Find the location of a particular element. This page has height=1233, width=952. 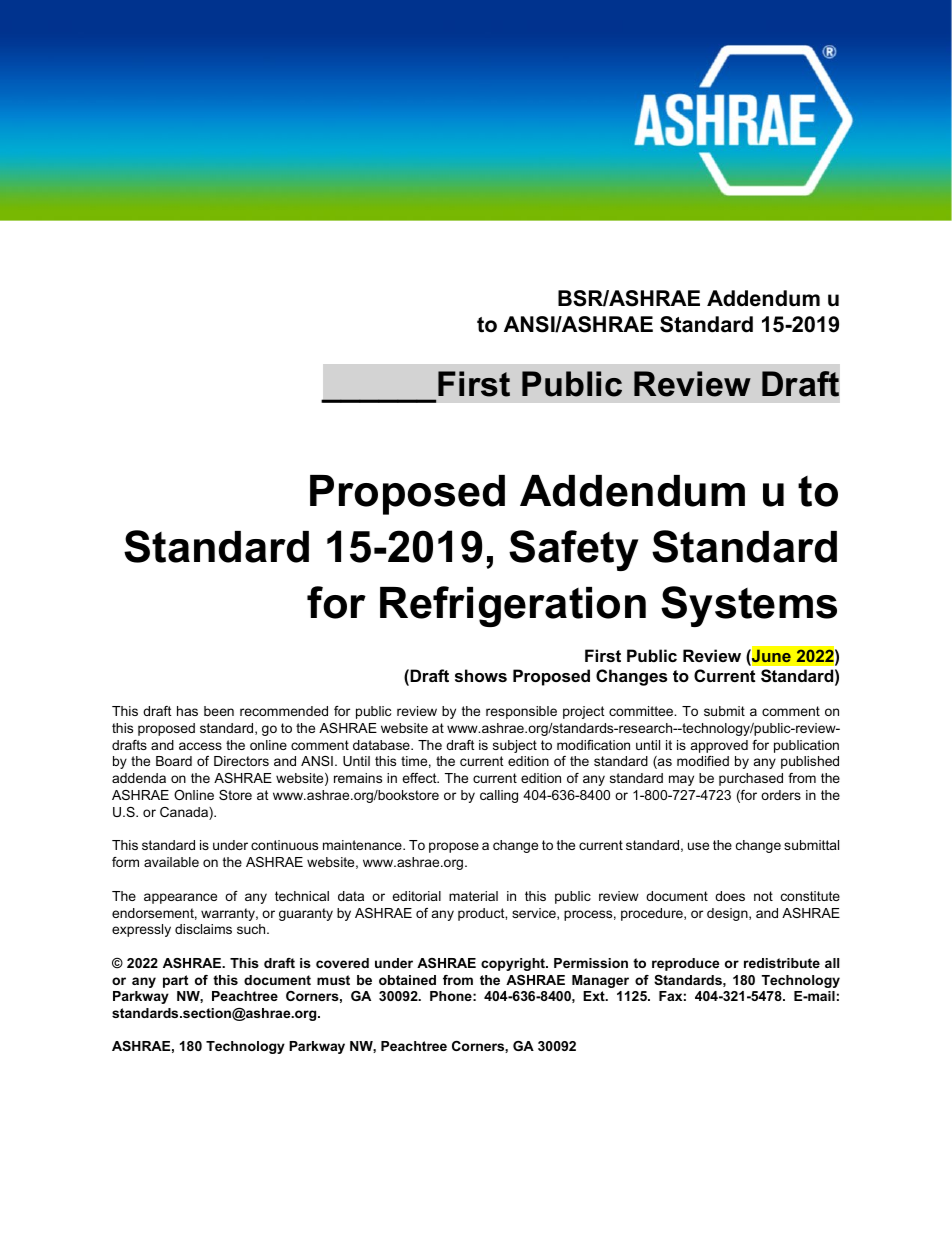

material is located at coordinates (473, 896).
